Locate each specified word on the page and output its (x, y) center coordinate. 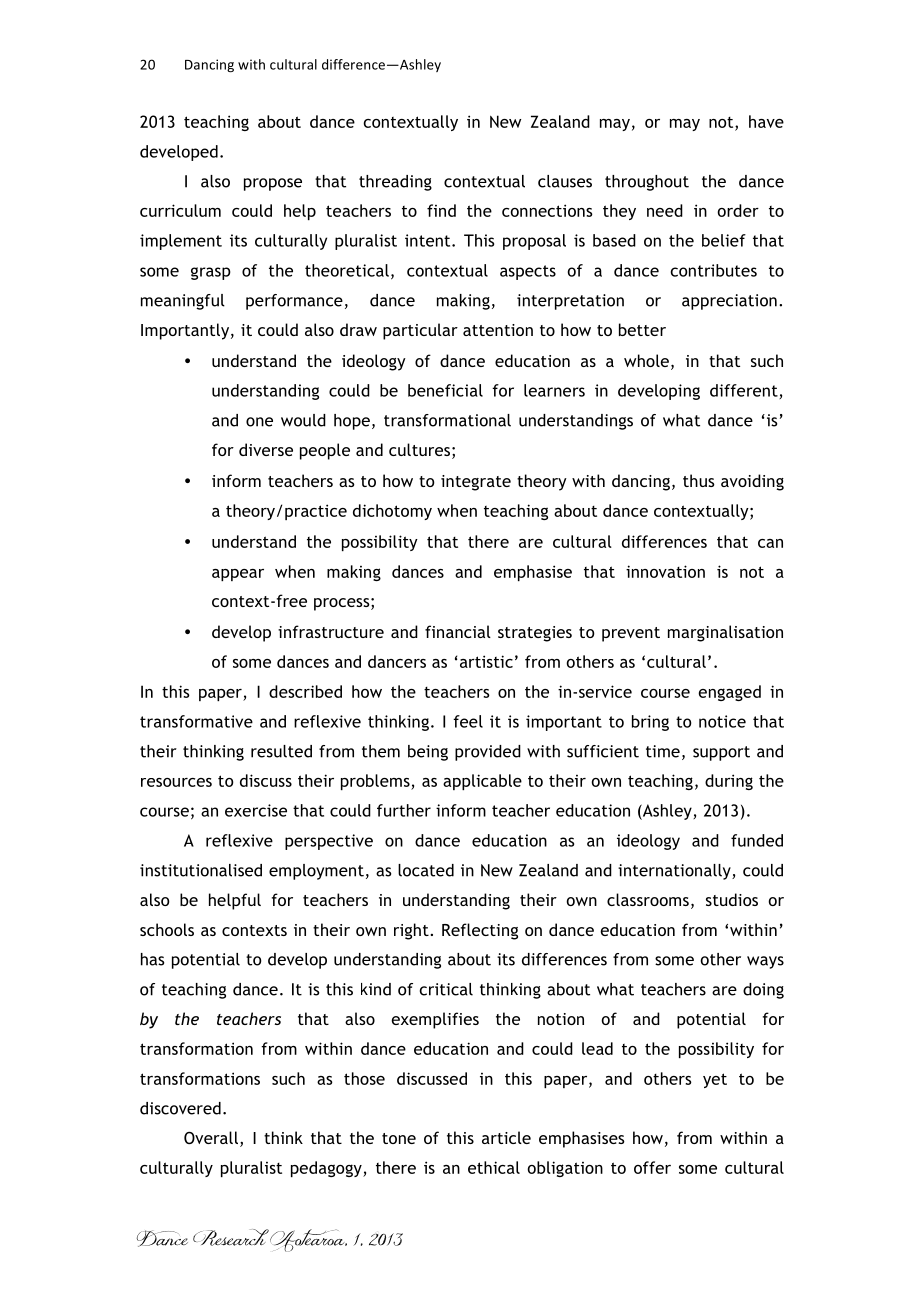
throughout (647, 183)
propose (273, 184)
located (426, 870)
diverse (266, 449)
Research (231, 1237)
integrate (476, 483)
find (441, 210)
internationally (675, 872)
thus (699, 480)
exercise (256, 810)
